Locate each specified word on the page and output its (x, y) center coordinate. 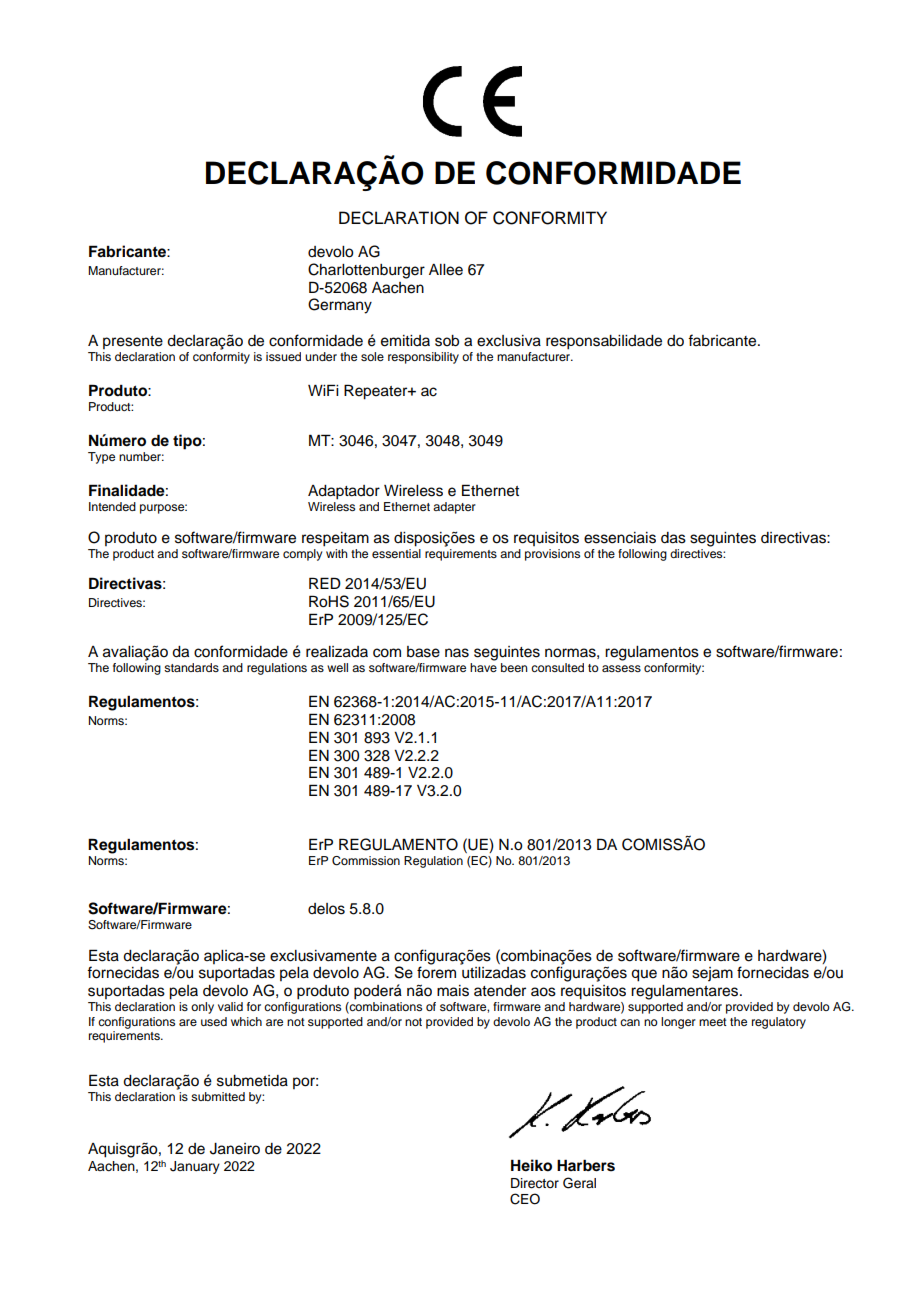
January (195, 1167)
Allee (446, 270)
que (644, 975)
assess (621, 668)
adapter (454, 508)
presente (133, 342)
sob (447, 341)
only (202, 1008)
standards (191, 667)
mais (453, 991)
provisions (552, 555)
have (483, 666)
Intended (112, 506)
